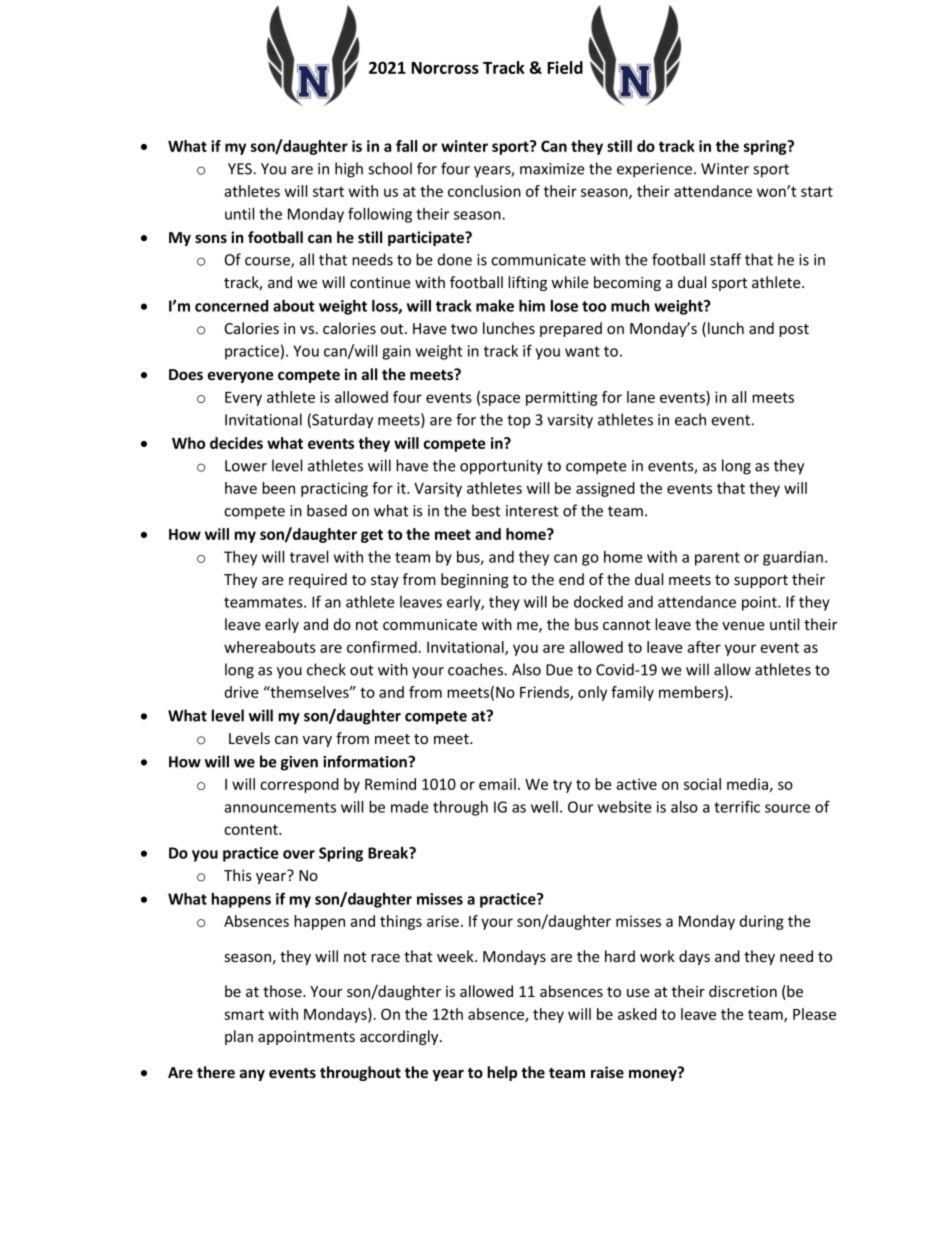 The height and width of the document is (1233, 952). What do you see at coordinates (501, 467) in the document?
I see `opportunity` at bounding box center [501, 467].
